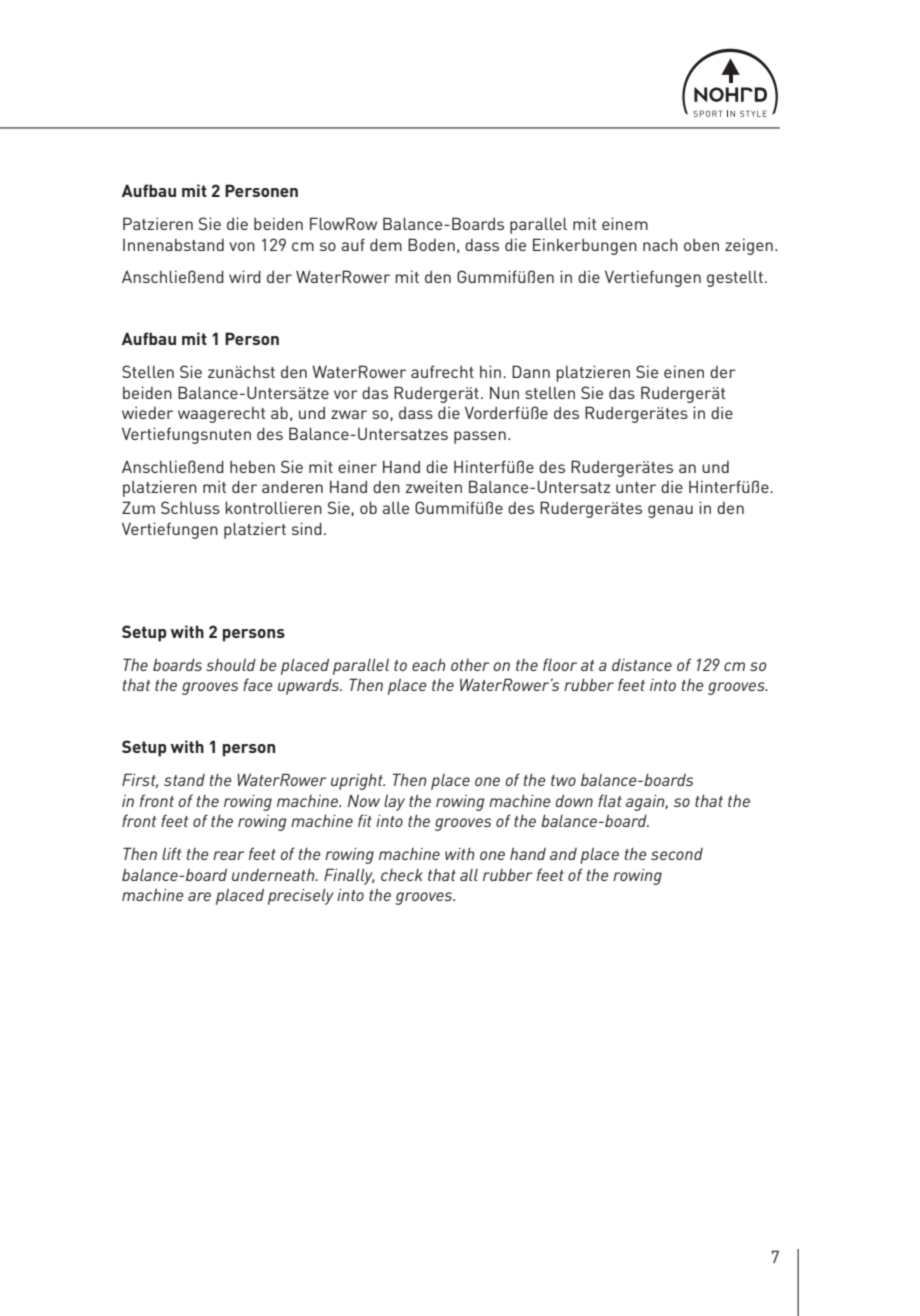 The height and width of the image is (1316, 920). What do you see at coordinates (660, 245) in the image?
I see `nach` at bounding box center [660, 245].
